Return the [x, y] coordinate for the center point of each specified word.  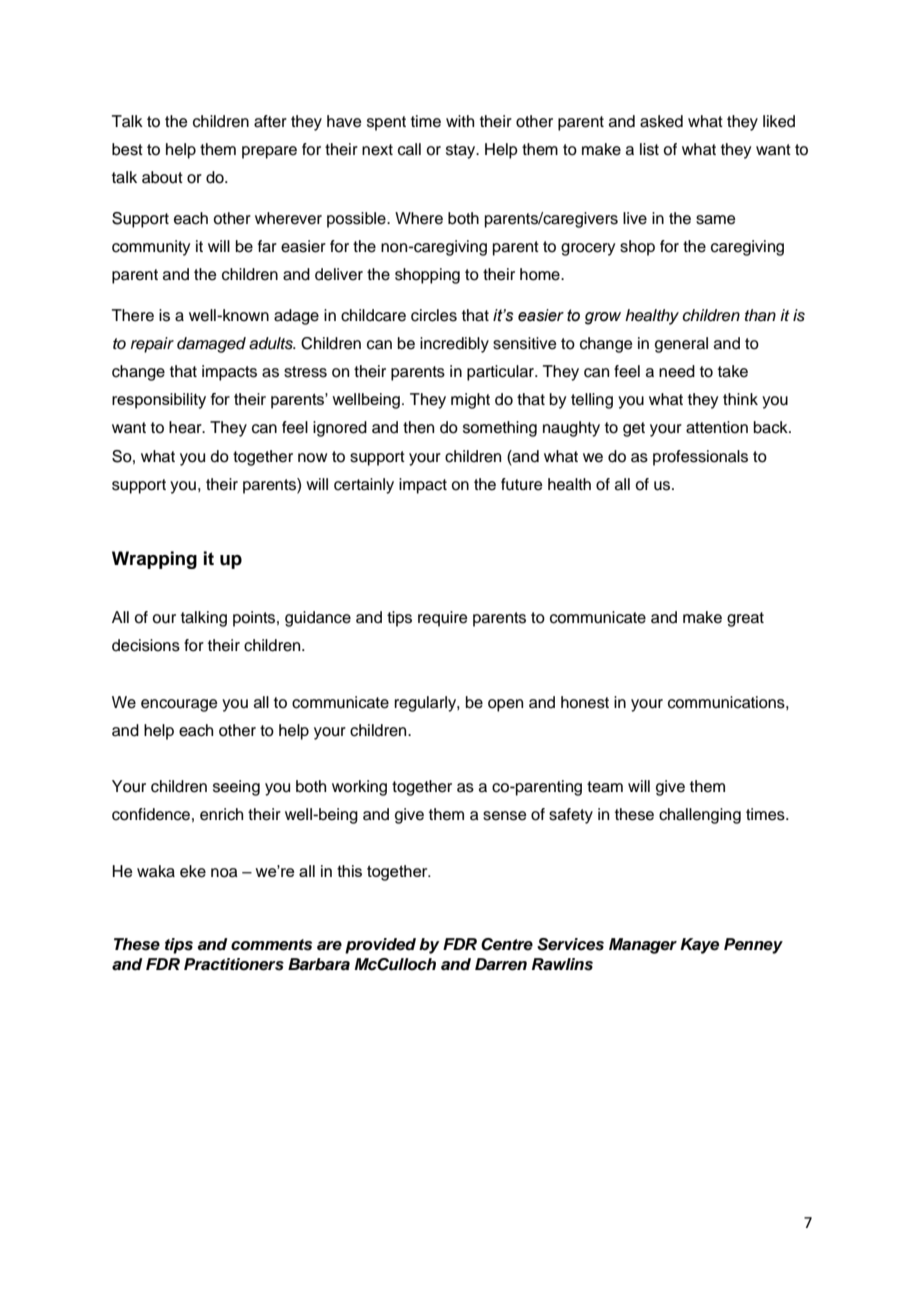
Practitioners [234, 964]
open [505, 705]
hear [186, 427]
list [649, 149]
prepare [269, 152]
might [470, 401]
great [745, 619]
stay [462, 151]
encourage [179, 705]
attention [717, 427]
